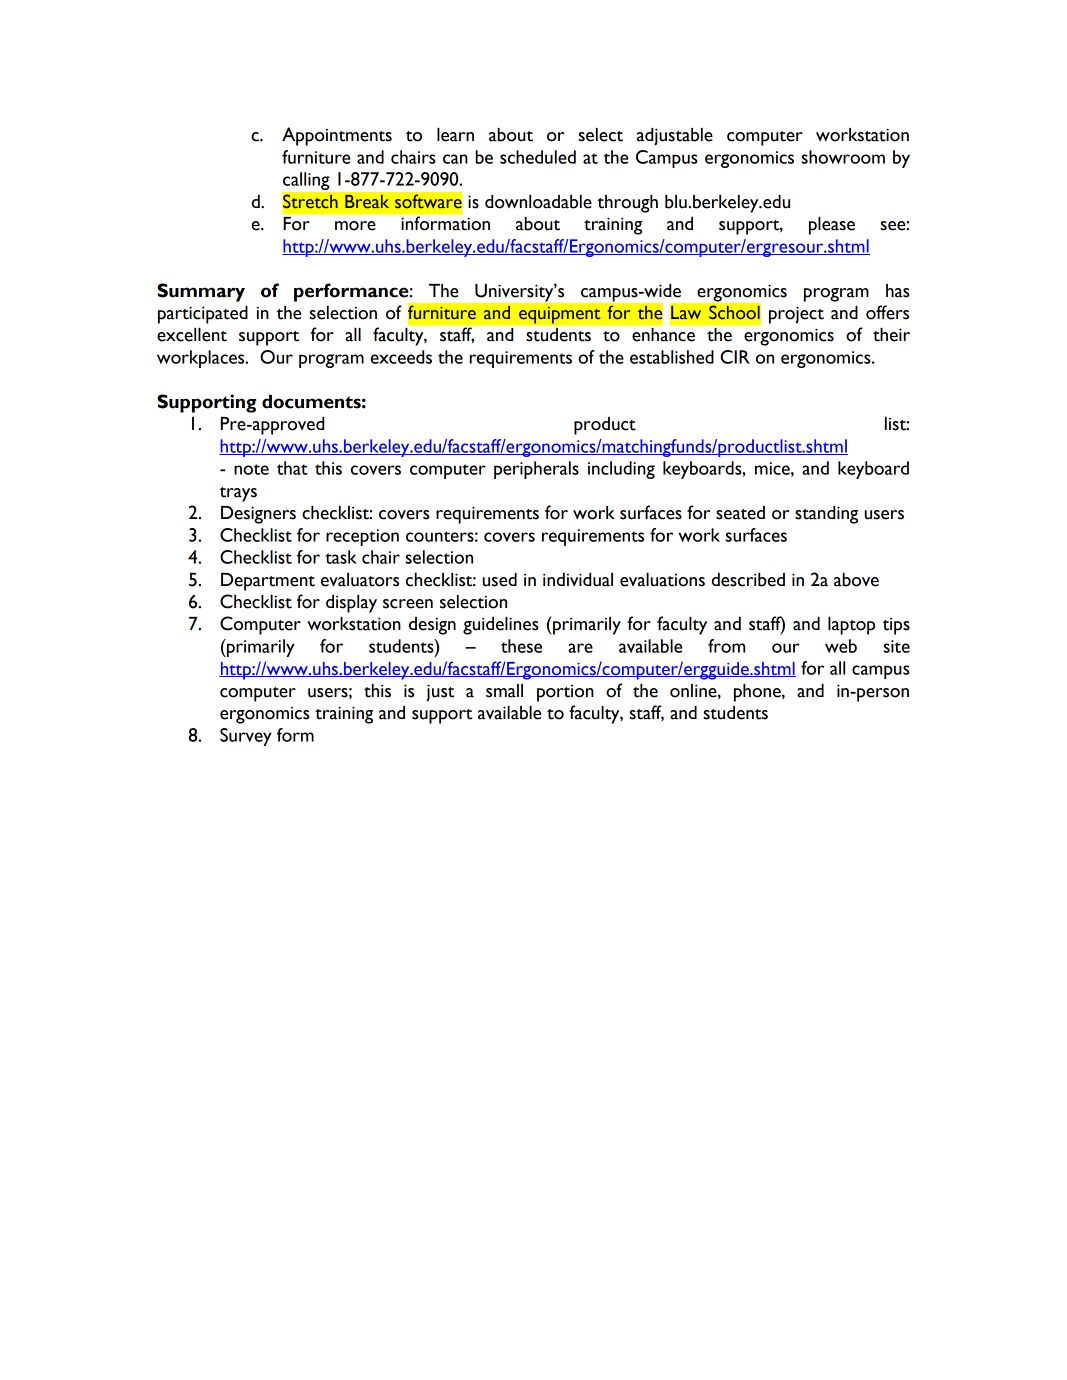 The height and width of the document is (1380, 1067). I want to click on enhance, so click(663, 335).
